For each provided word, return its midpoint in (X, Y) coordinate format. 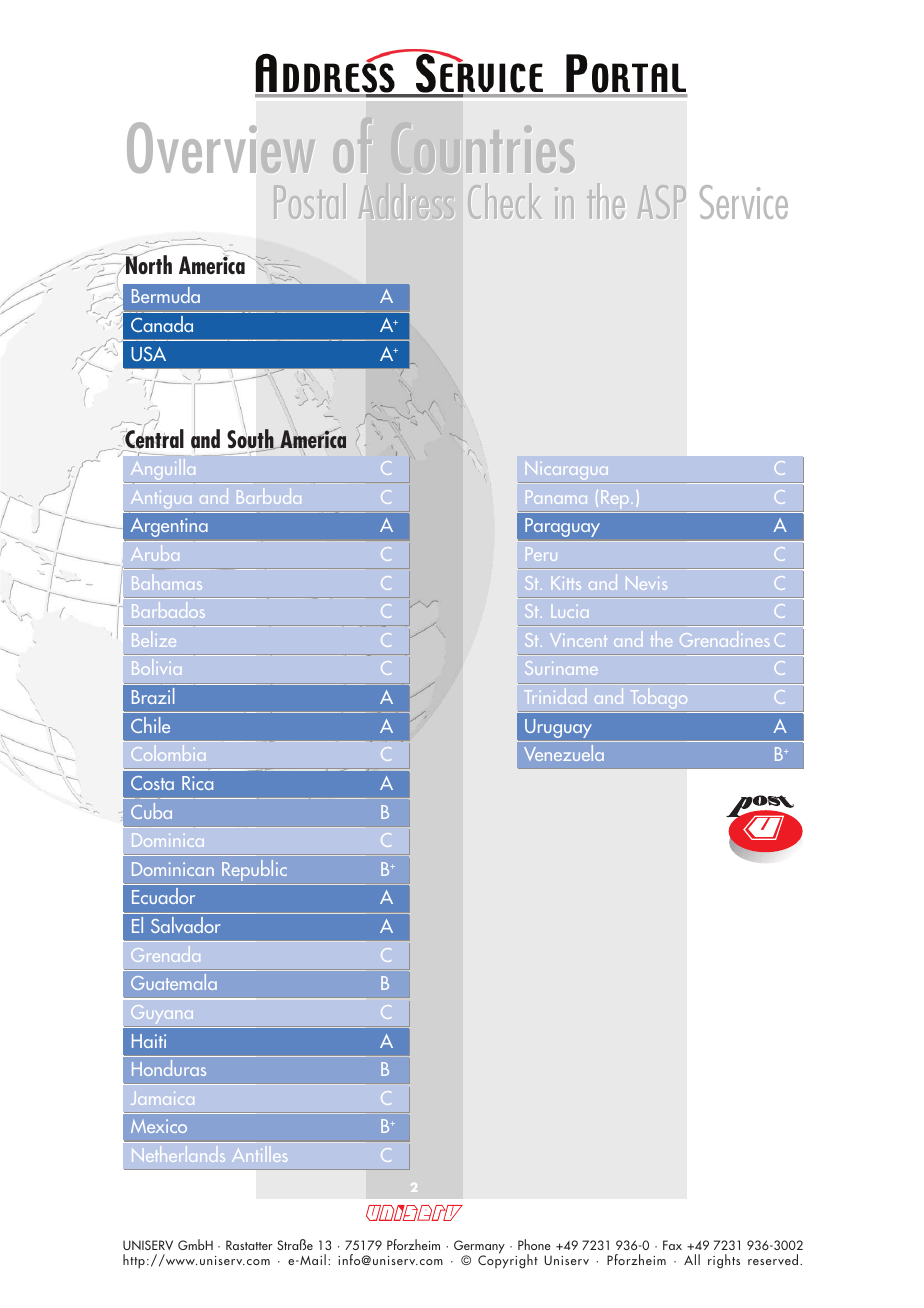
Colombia (168, 753)
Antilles (259, 1155)
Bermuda (166, 295)
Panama (556, 497)
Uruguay (558, 728)
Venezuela (564, 753)
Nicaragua (567, 472)
